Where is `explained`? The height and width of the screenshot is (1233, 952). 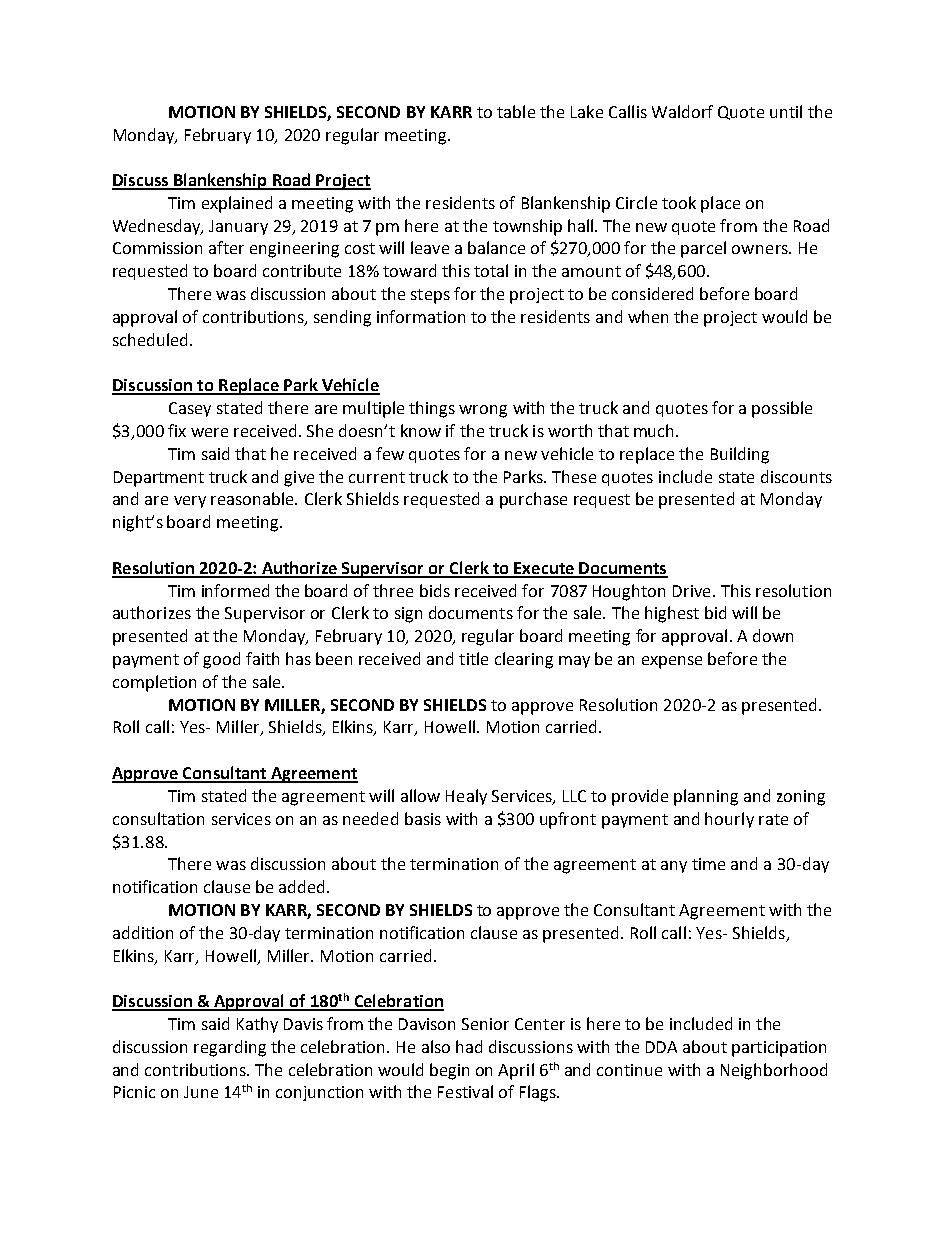
explained is located at coordinates (237, 204).
